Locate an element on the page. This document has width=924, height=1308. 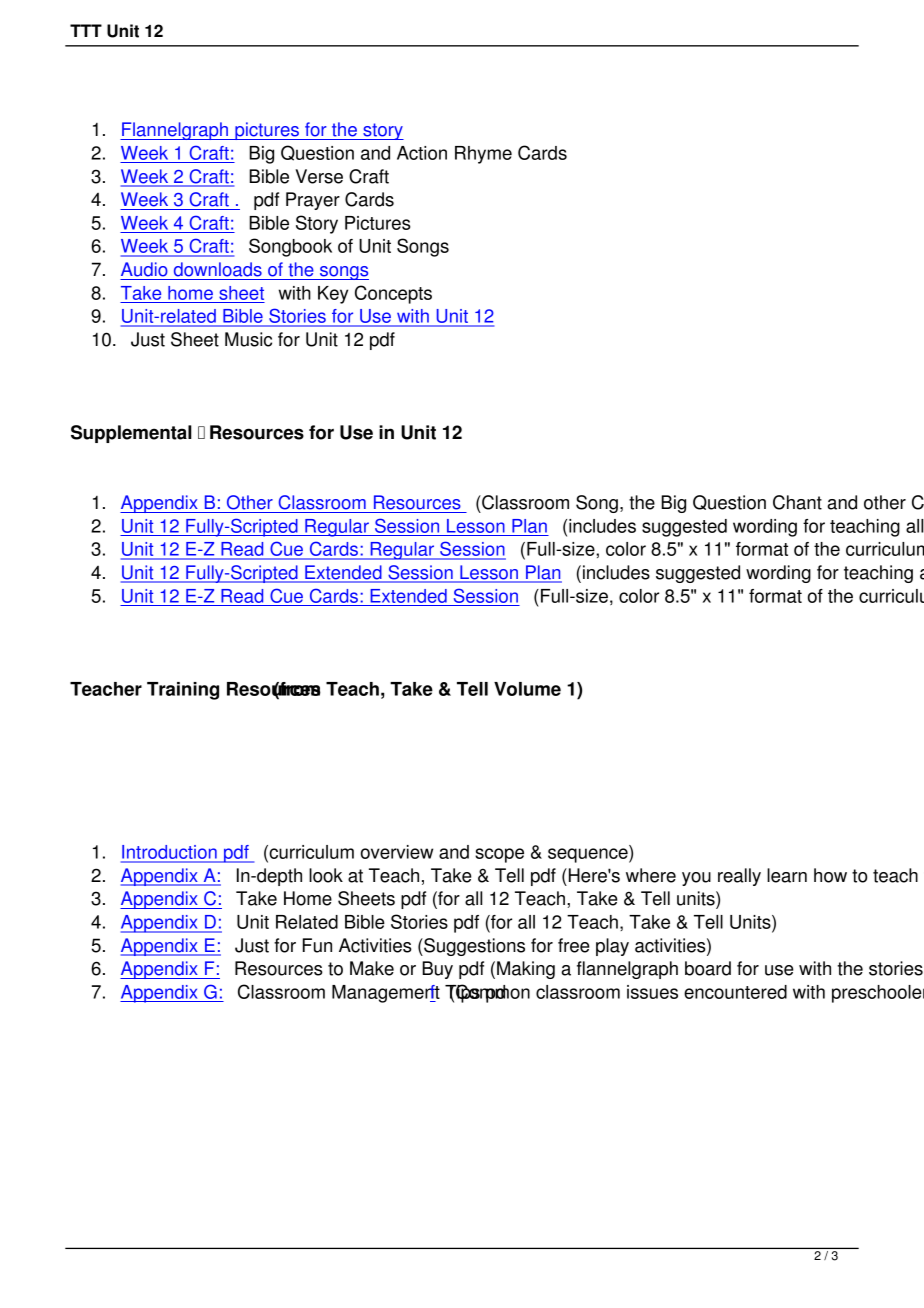
Buy is located at coordinates (437, 970).
